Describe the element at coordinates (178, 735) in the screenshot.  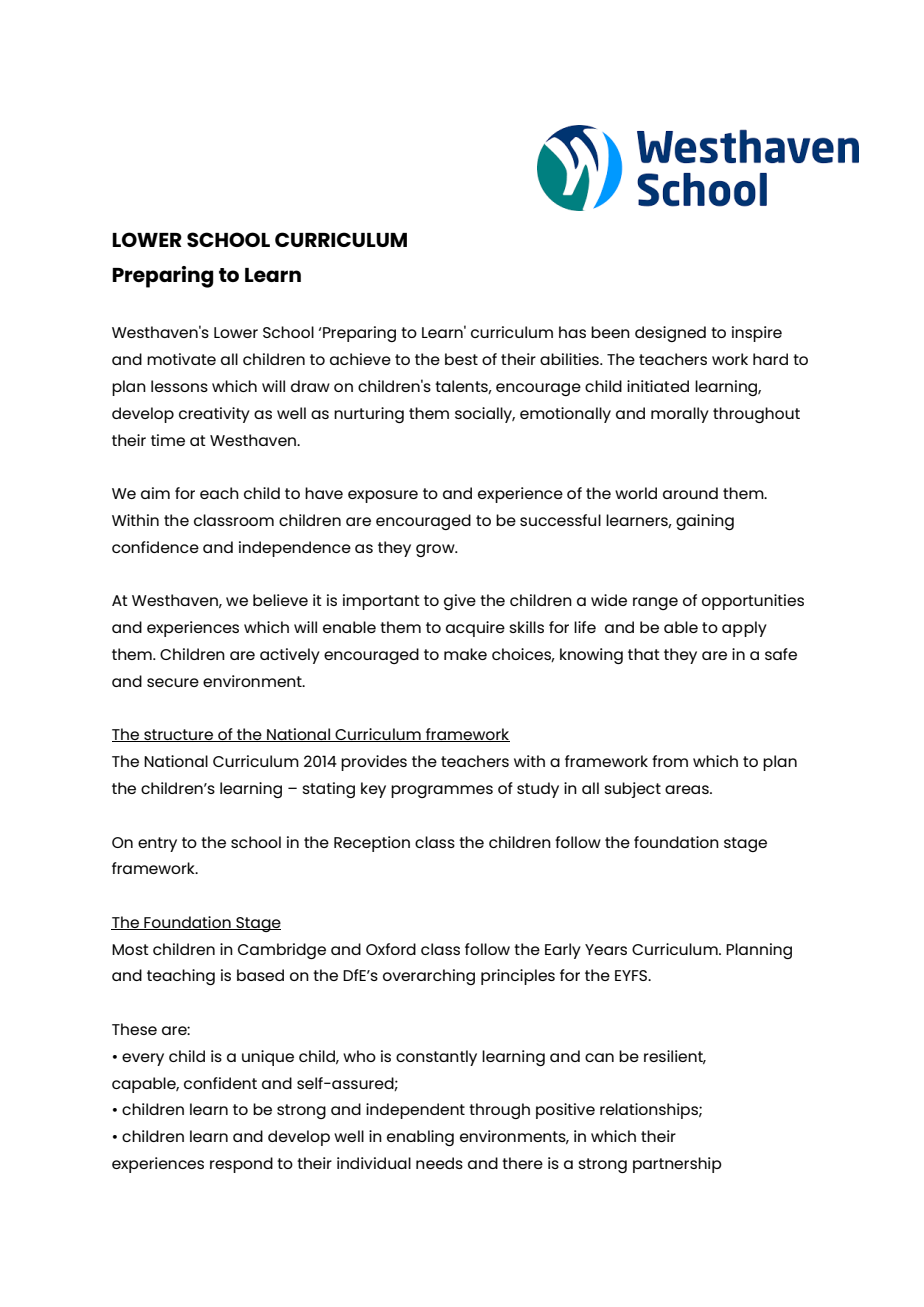
I see `structure` at that location.
